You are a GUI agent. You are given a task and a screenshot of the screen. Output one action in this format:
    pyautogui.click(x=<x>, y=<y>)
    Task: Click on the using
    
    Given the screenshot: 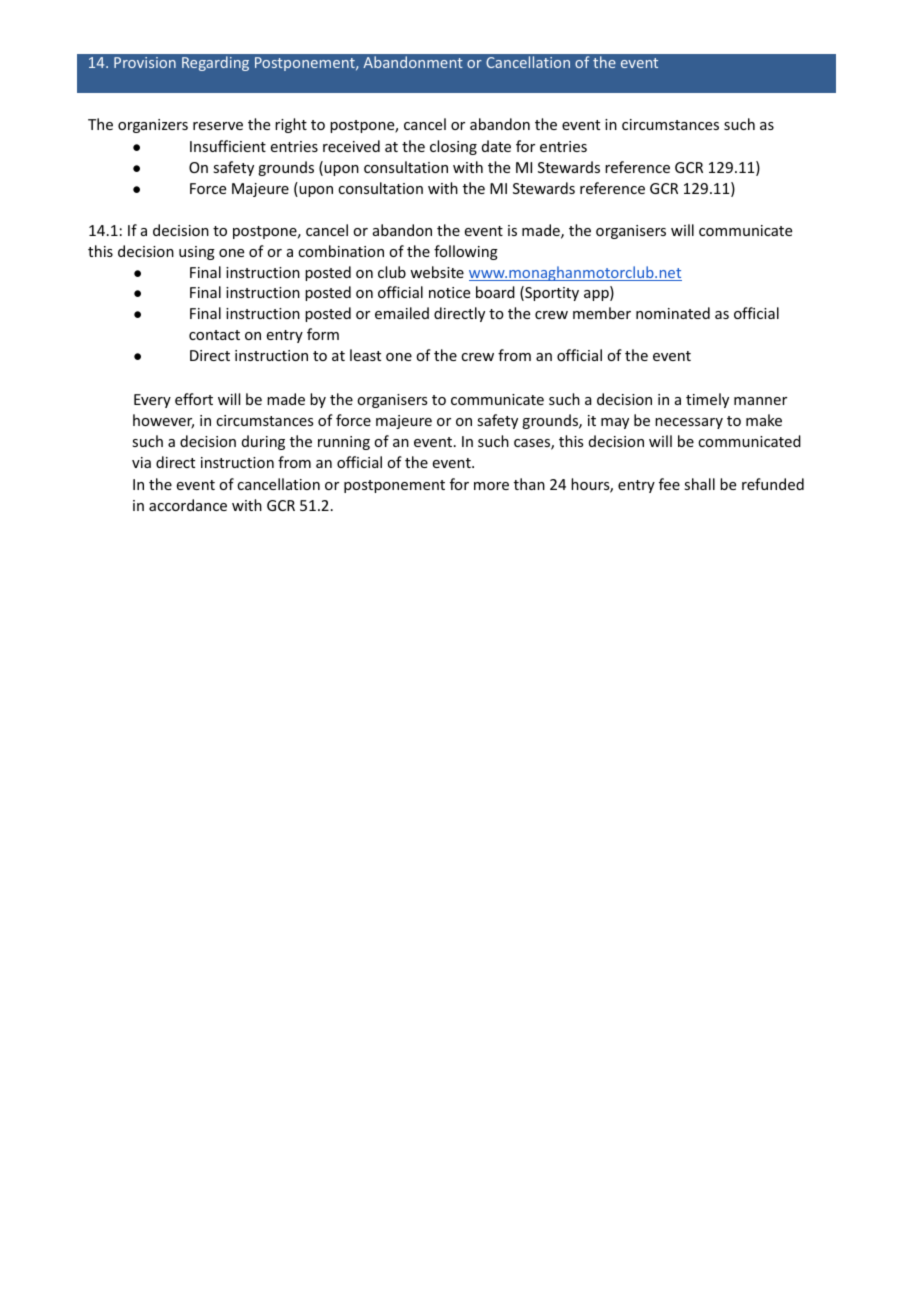 What is the action you would take?
    pyautogui.click(x=197, y=253)
